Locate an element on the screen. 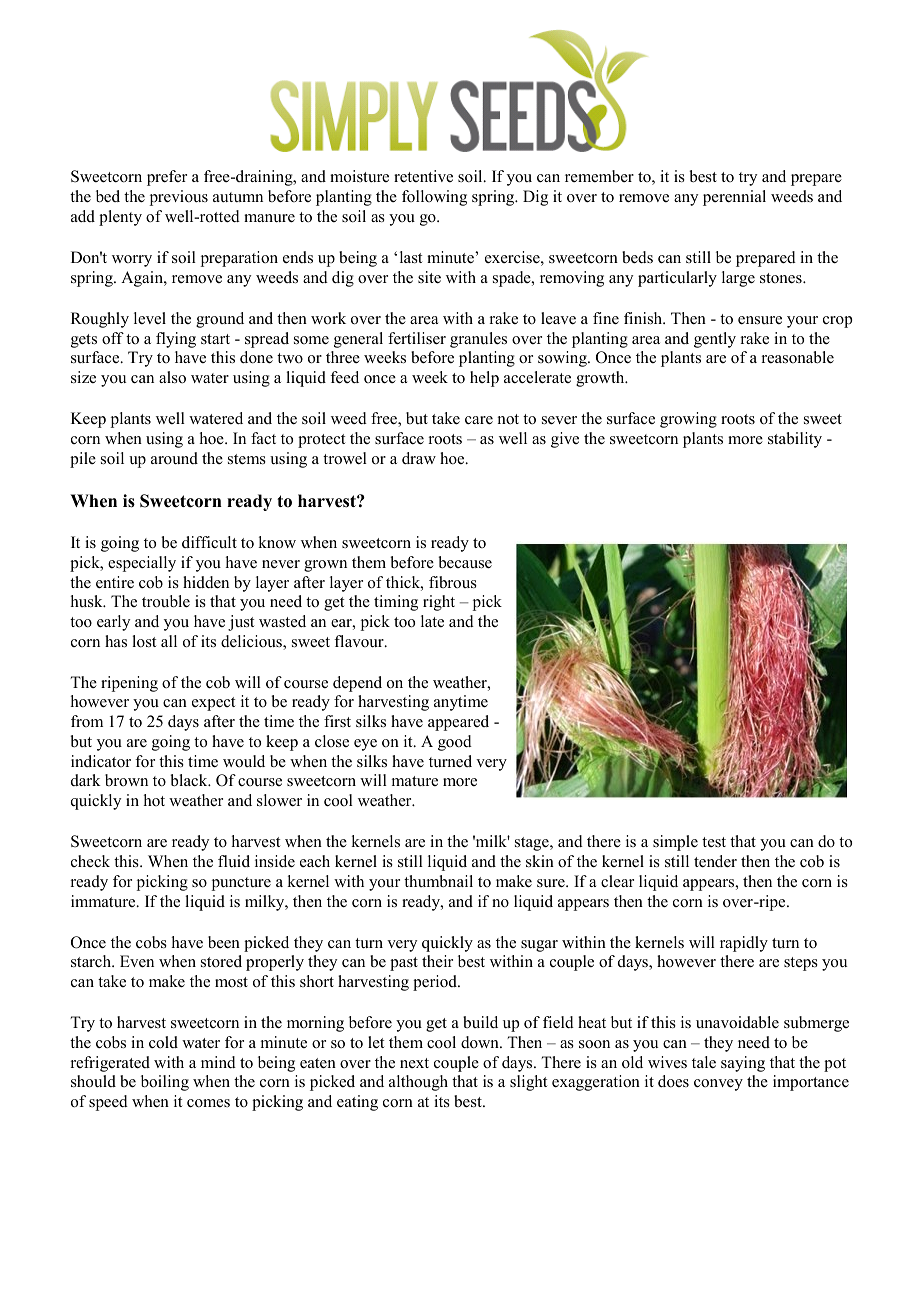  following is located at coordinates (434, 198).
